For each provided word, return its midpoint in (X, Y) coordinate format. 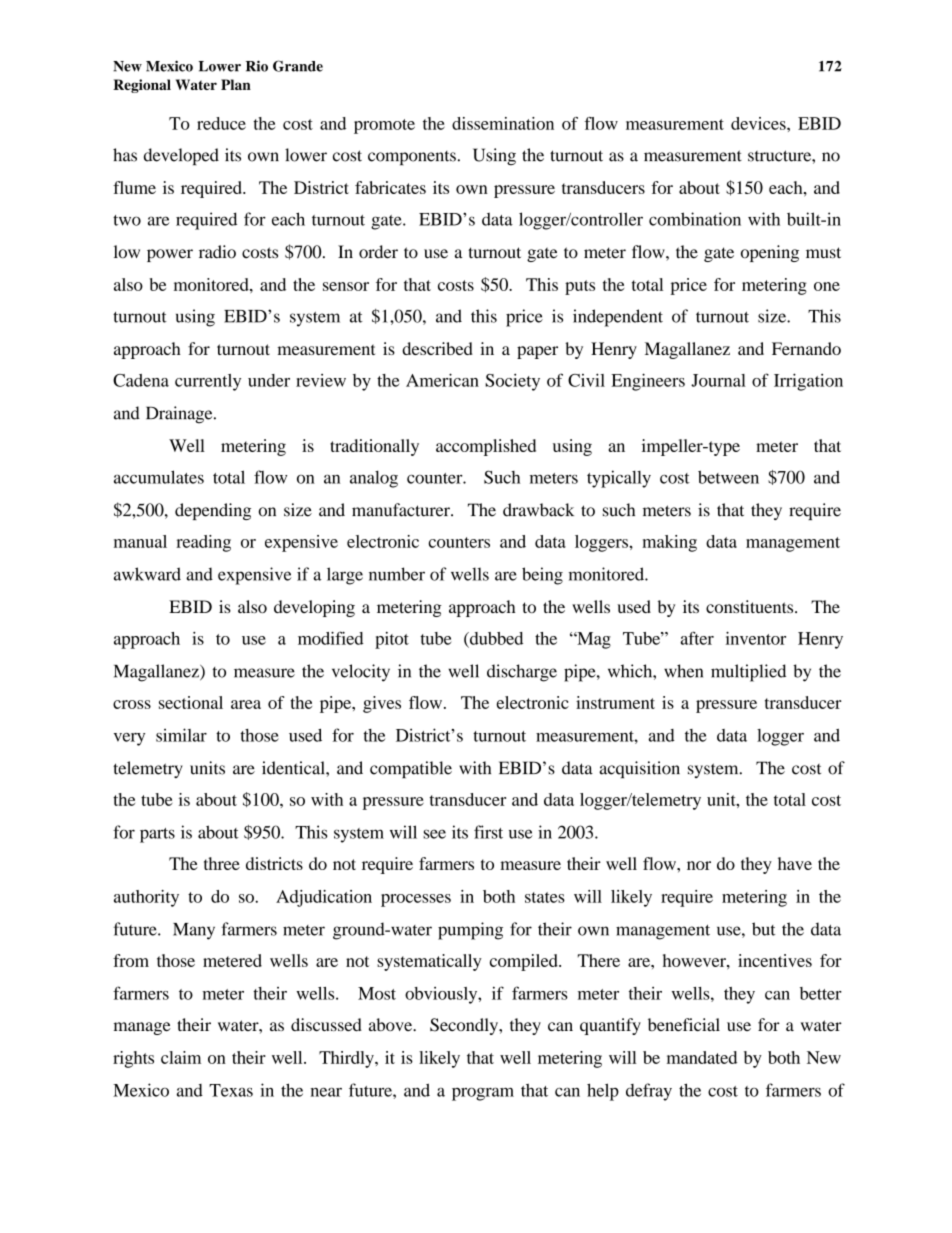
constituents (751, 606)
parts (157, 835)
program (483, 1094)
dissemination (503, 123)
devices (759, 123)
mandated (702, 1057)
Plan (236, 84)
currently (208, 382)
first (488, 832)
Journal (718, 380)
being (542, 576)
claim (181, 1057)
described (437, 348)
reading (203, 543)
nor (699, 865)
